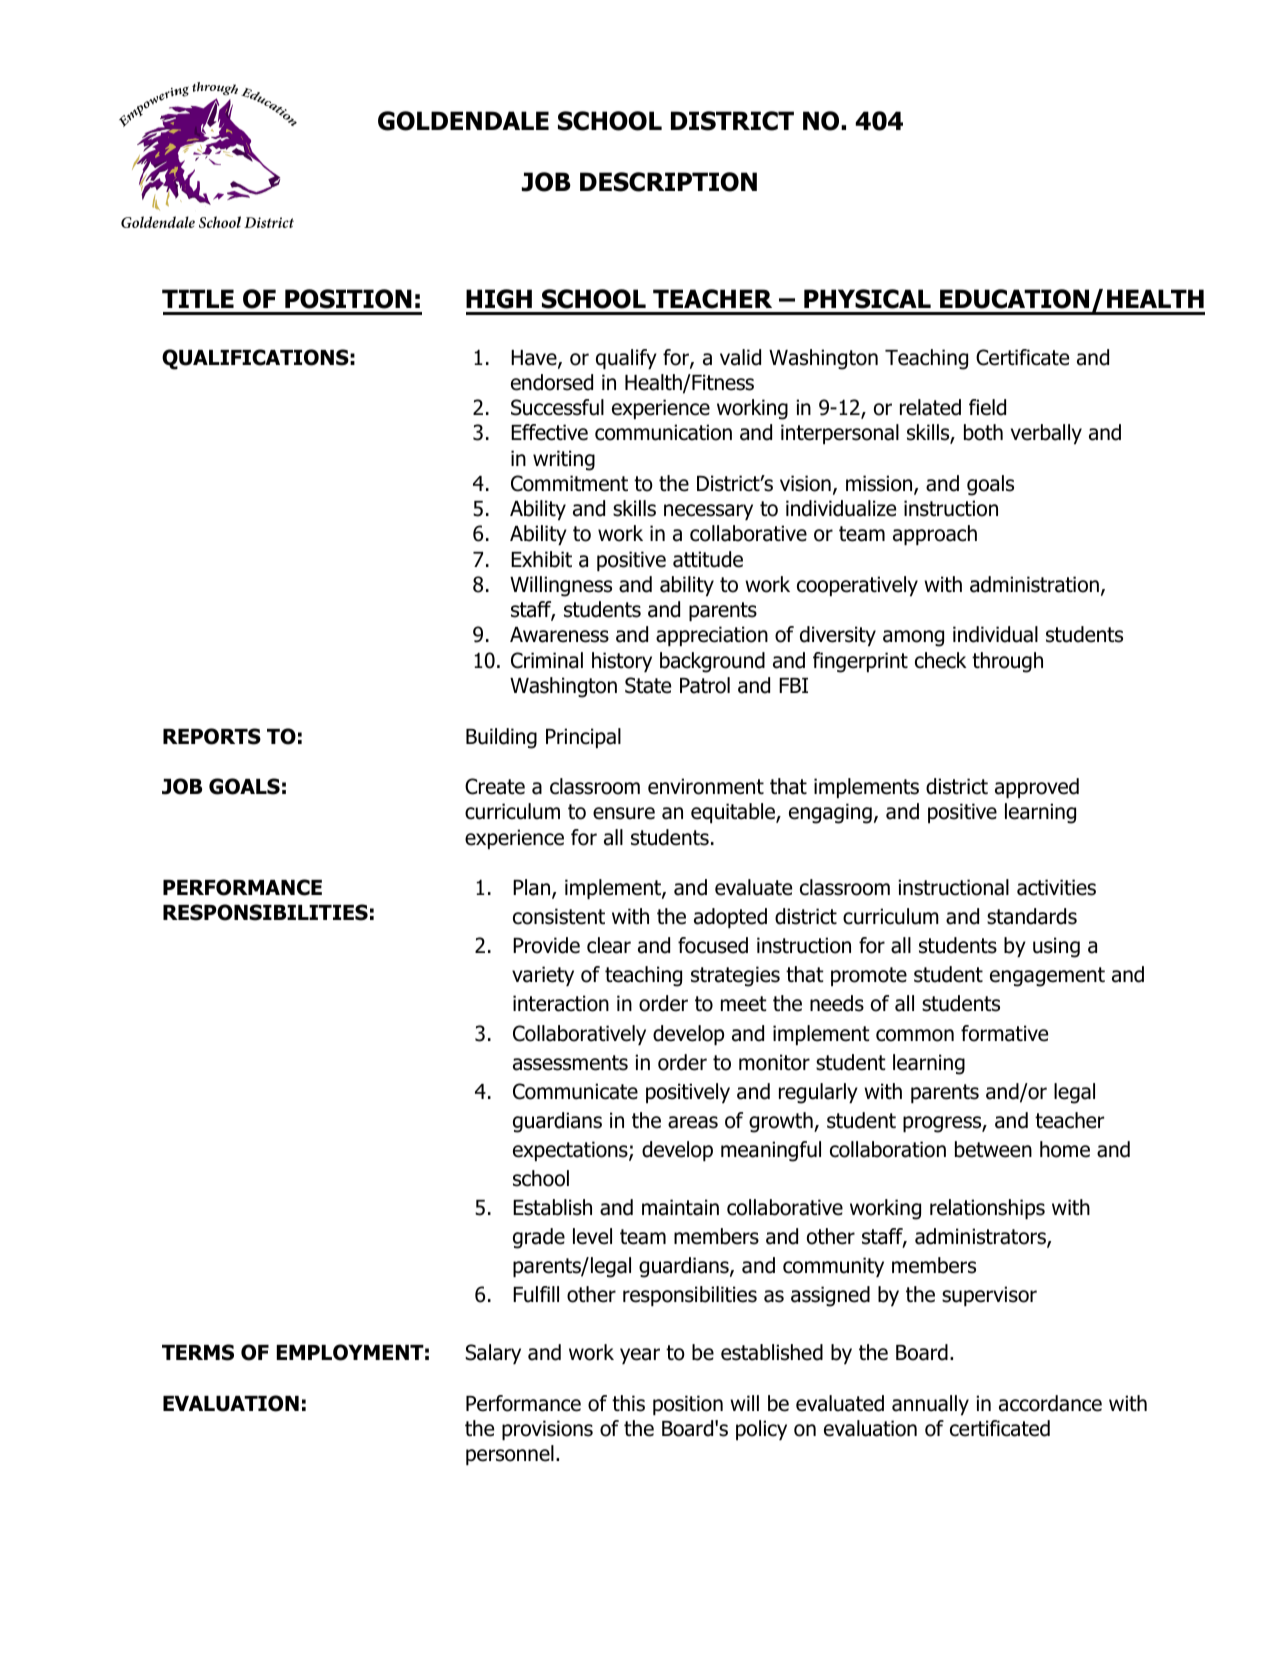 Image resolution: width=1281 pixels, height=1658 pixels. Describe the element at coordinates (212, 736) in the image. I see `REPORTS` at that location.
